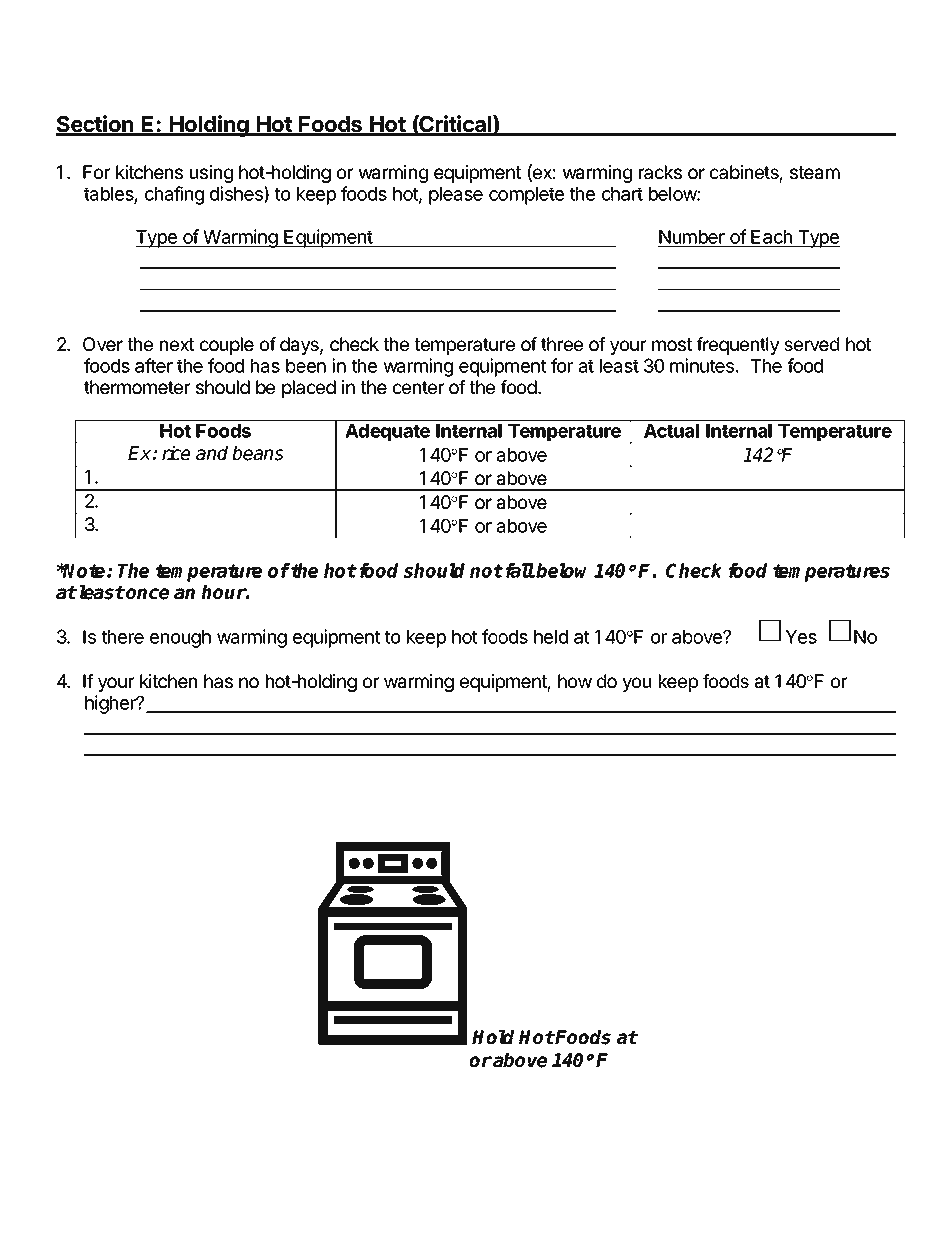 This page has height=1233, width=952. What do you see at coordinates (738, 346) in the page?
I see `frequently` at bounding box center [738, 346].
